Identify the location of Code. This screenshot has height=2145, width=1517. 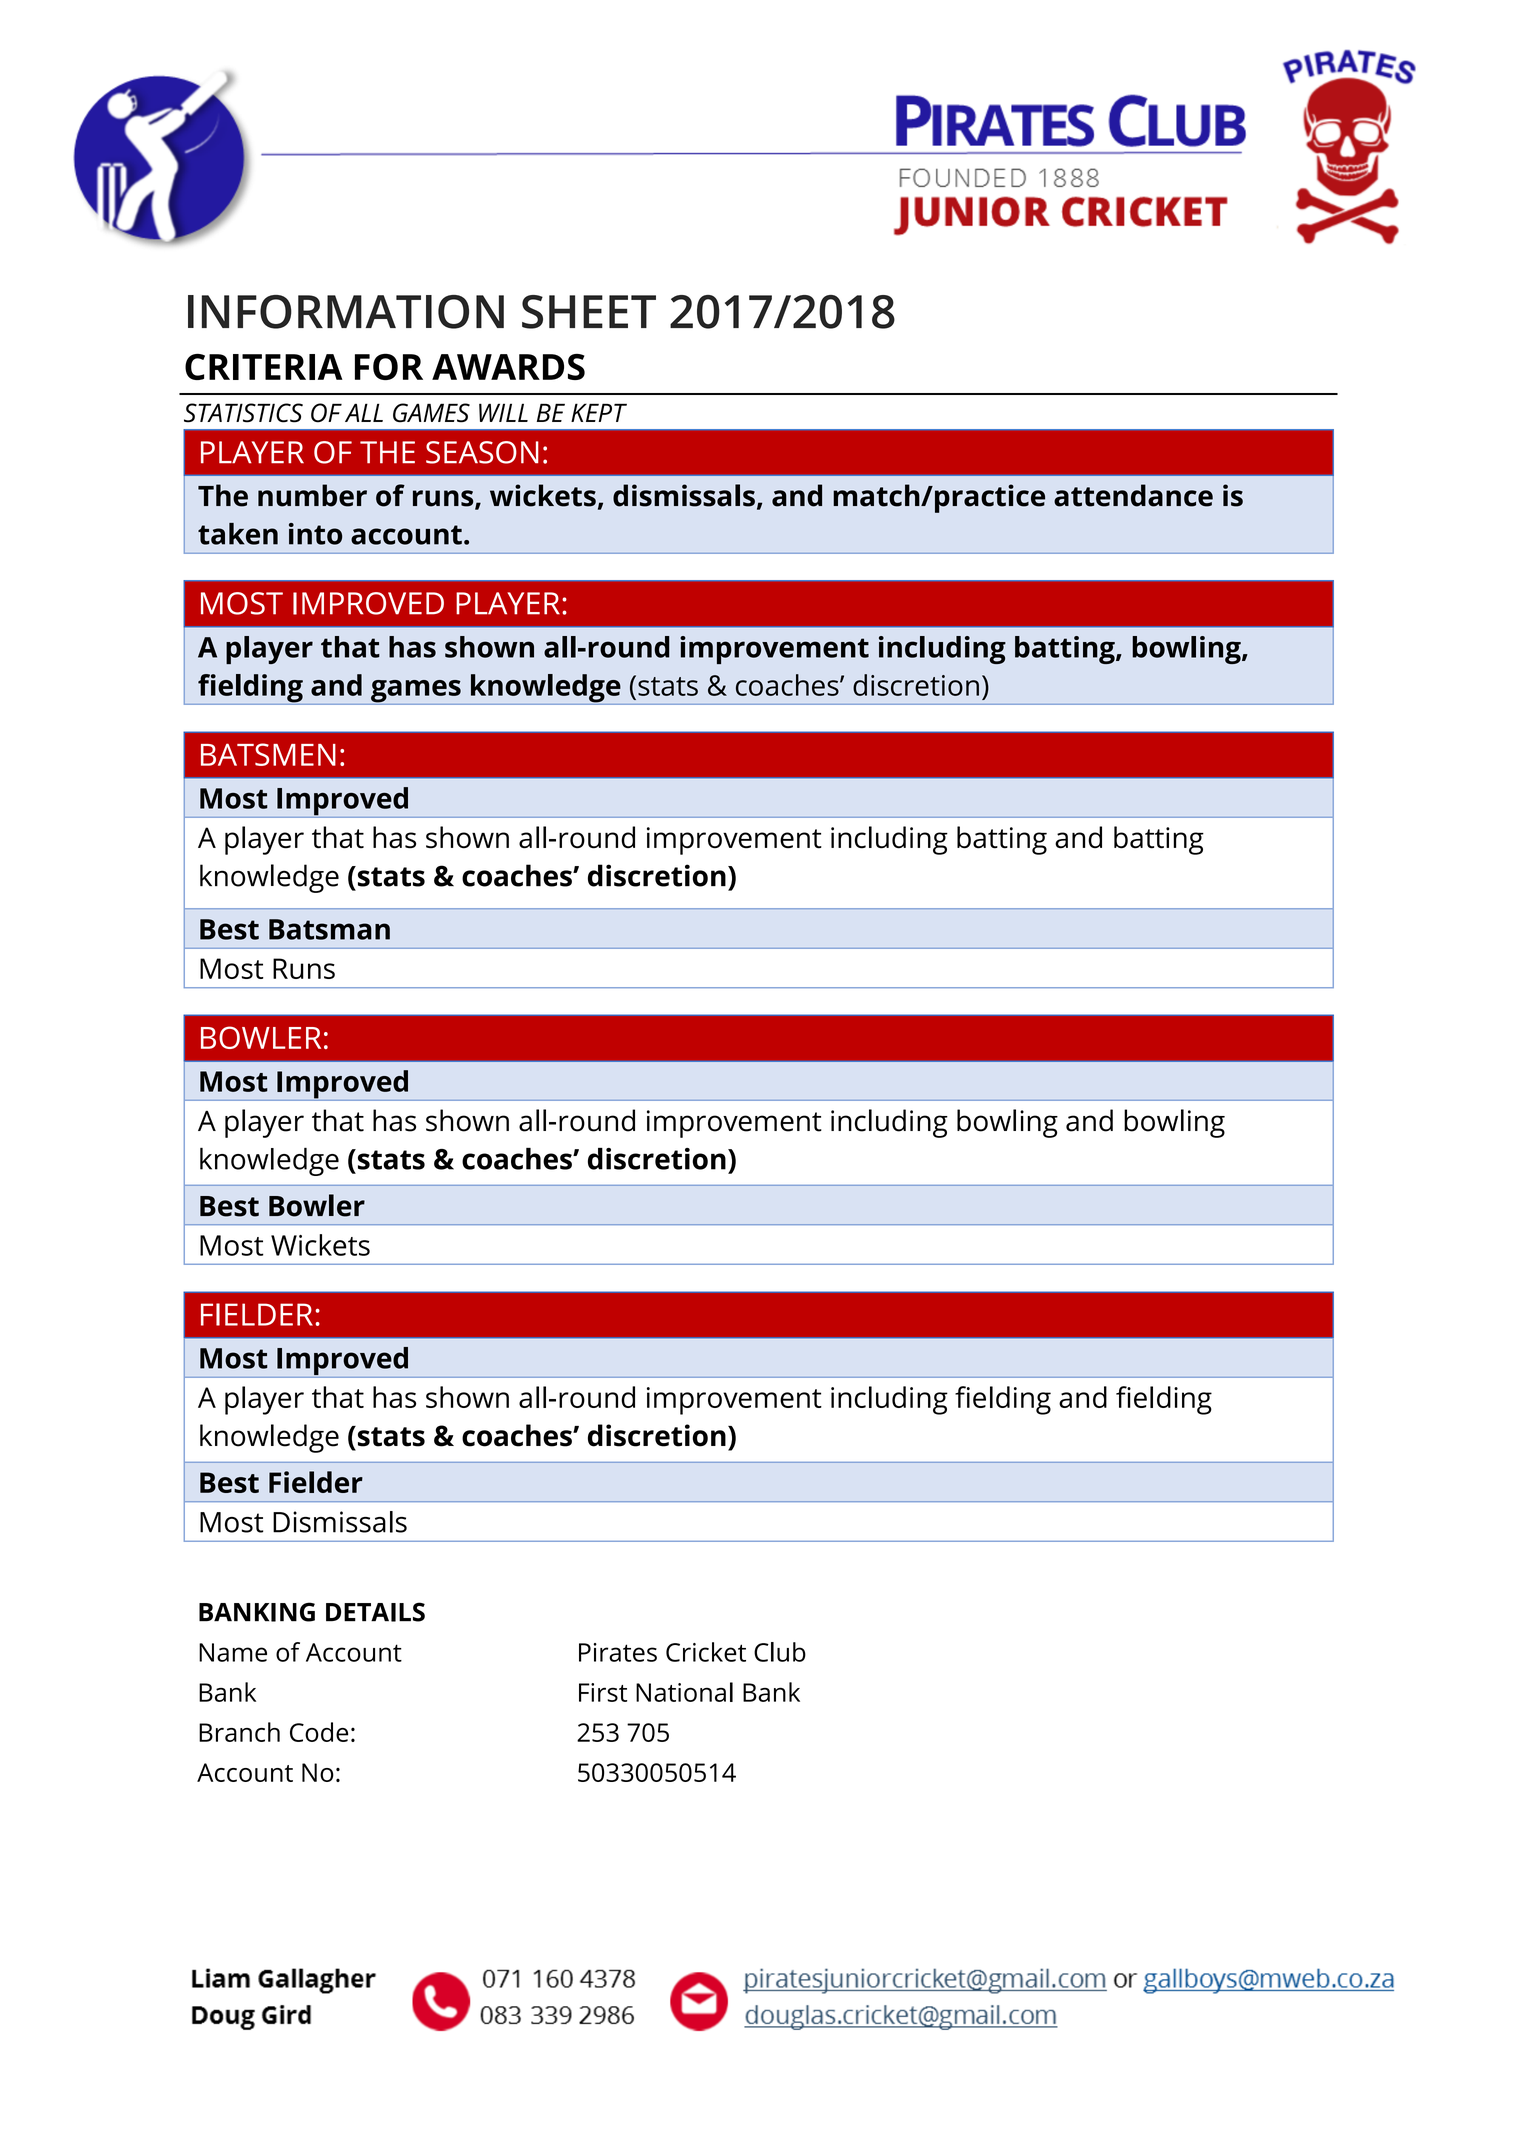
(319, 1732).
